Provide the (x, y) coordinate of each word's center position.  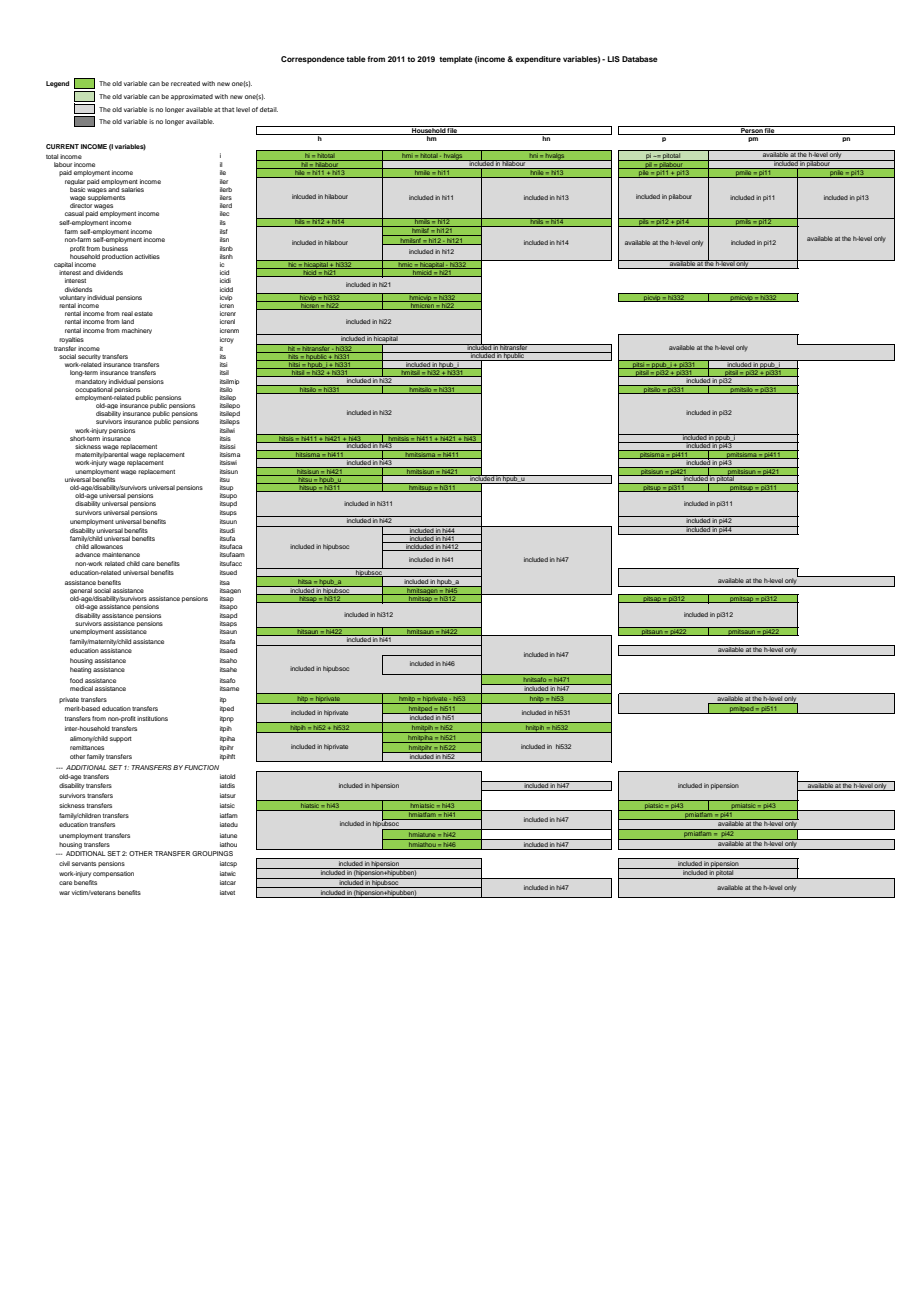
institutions (152, 718)
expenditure (538, 60)
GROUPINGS (212, 853)
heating (80, 670)
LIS (614, 59)
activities (147, 256)
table (356, 59)
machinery (137, 331)
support (121, 740)
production (117, 257)
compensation (113, 874)
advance (87, 554)
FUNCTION (201, 767)
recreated (185, 83)
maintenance (121, 554)
